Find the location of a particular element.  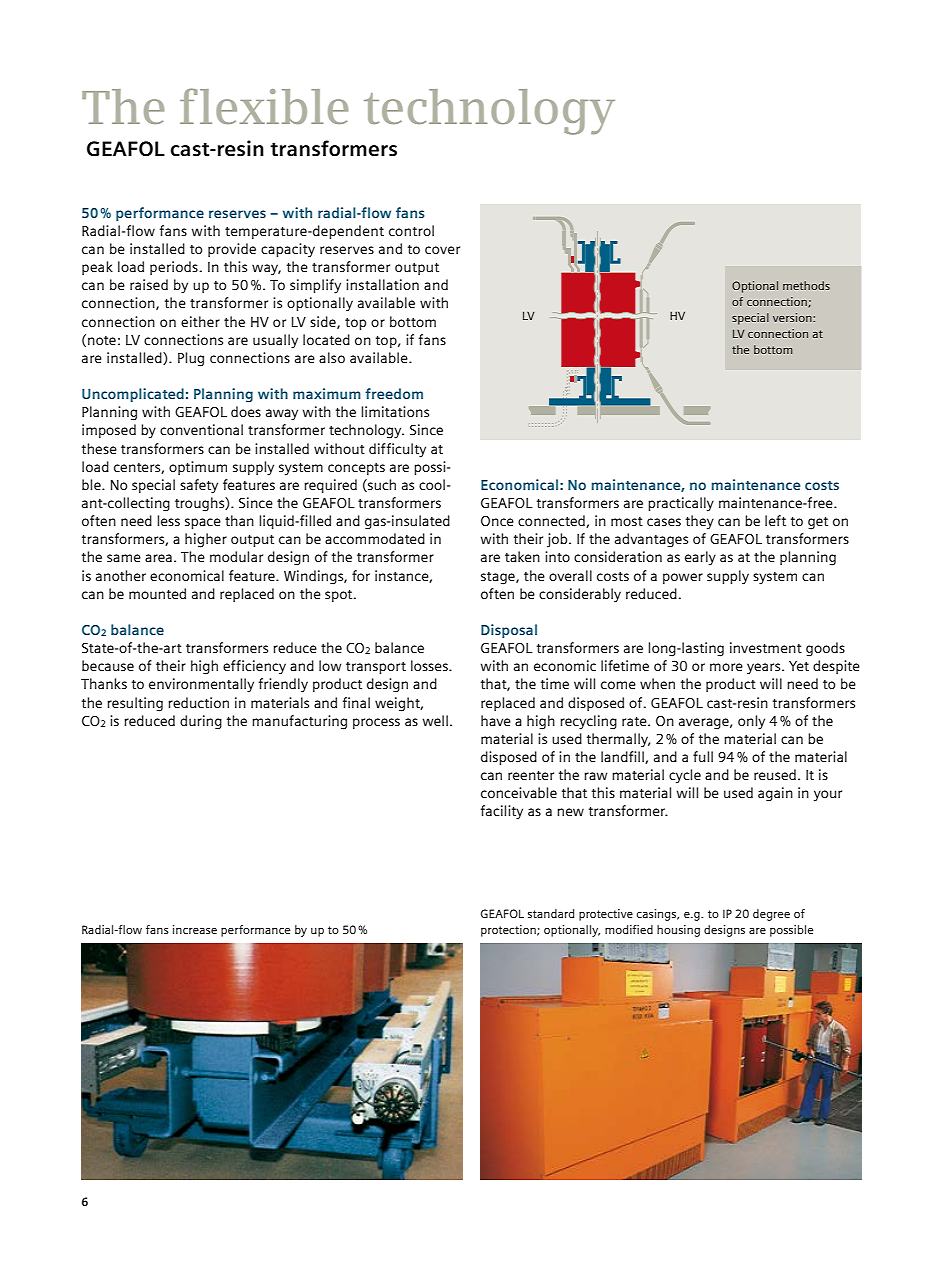

reduction is located at coordinates (198, 702).
